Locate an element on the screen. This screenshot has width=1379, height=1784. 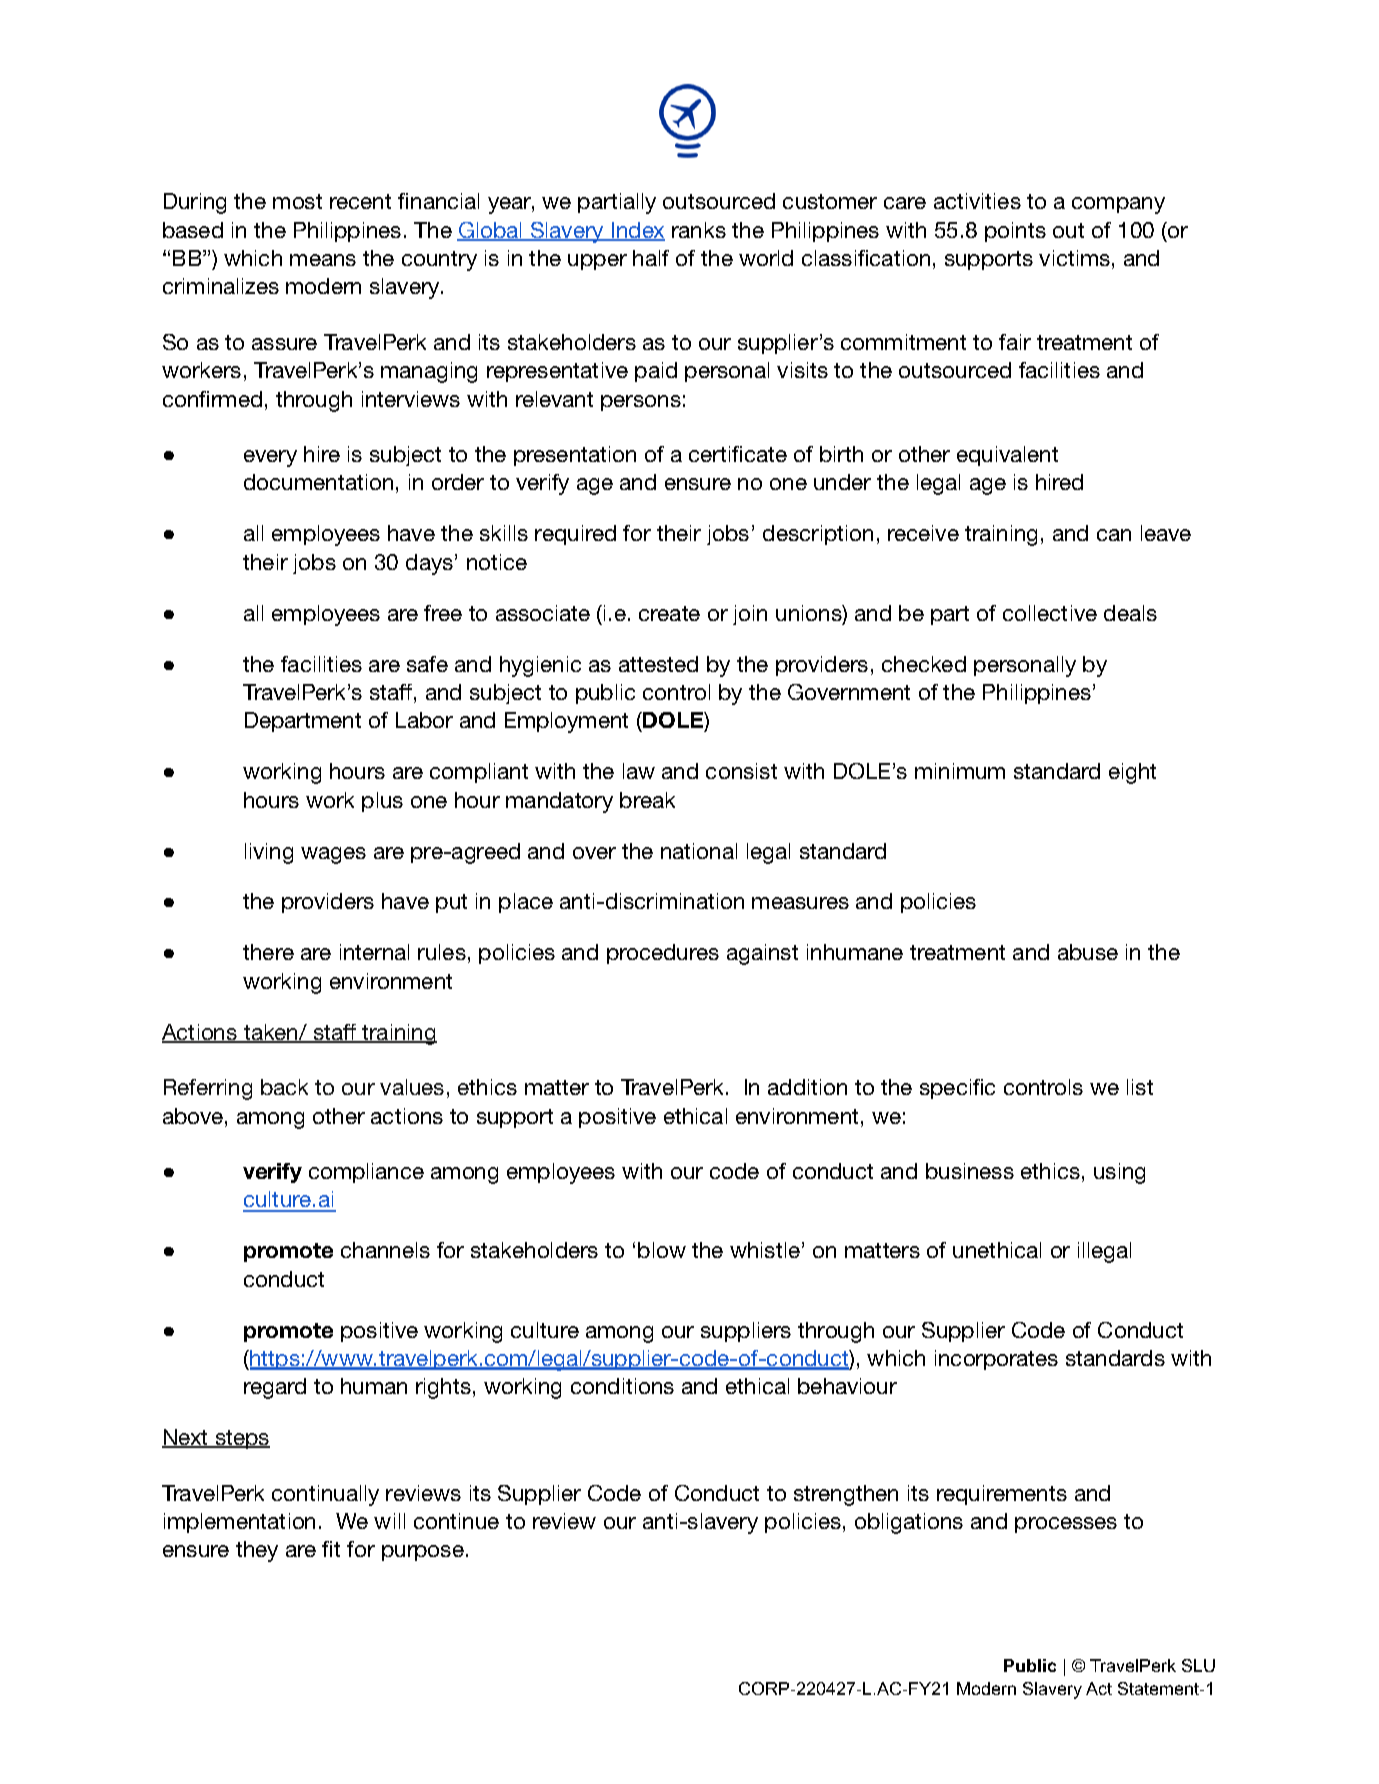
fit is located at coordinates (331, 1549).
